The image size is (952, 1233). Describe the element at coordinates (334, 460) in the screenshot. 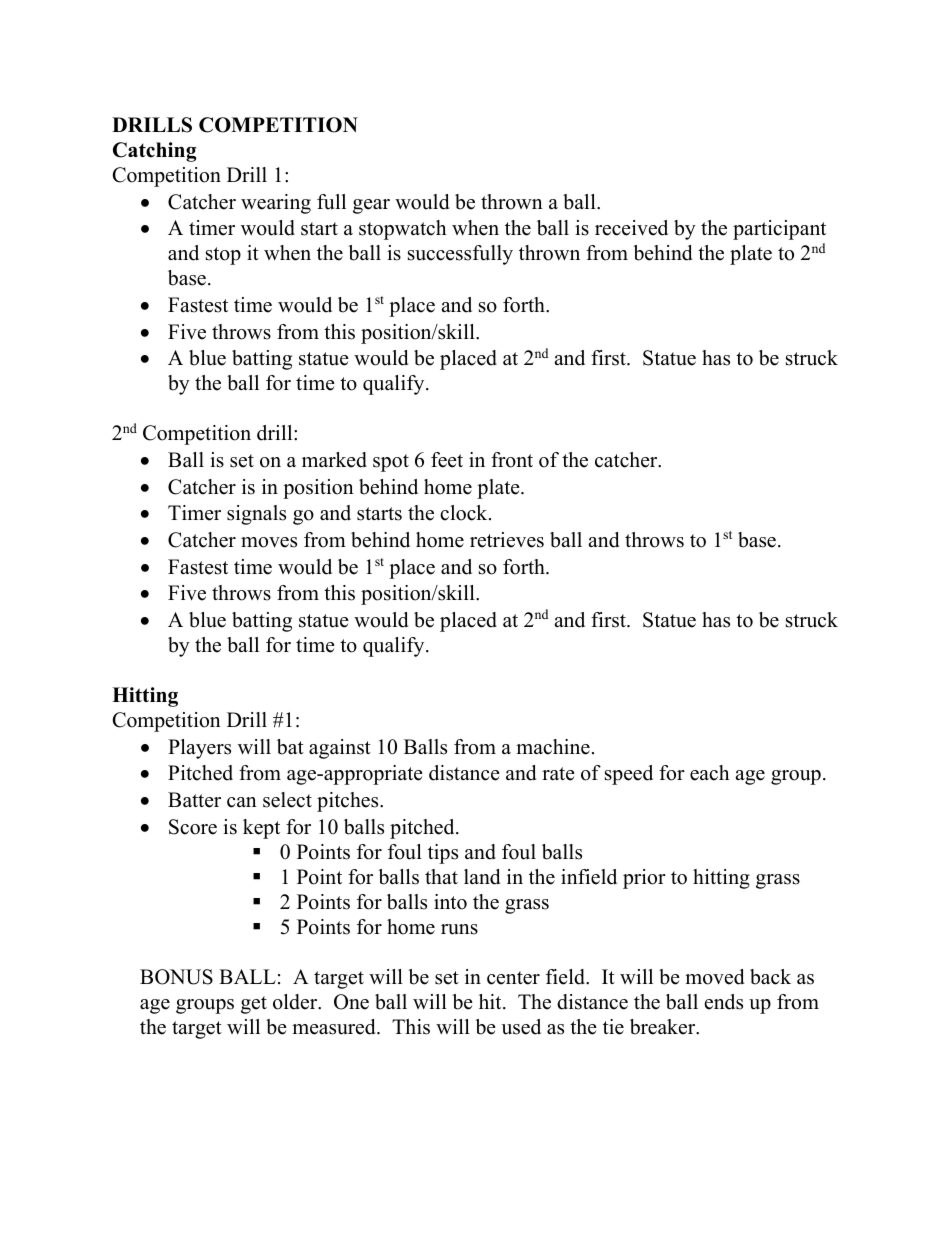

I see `marked` at that location.
